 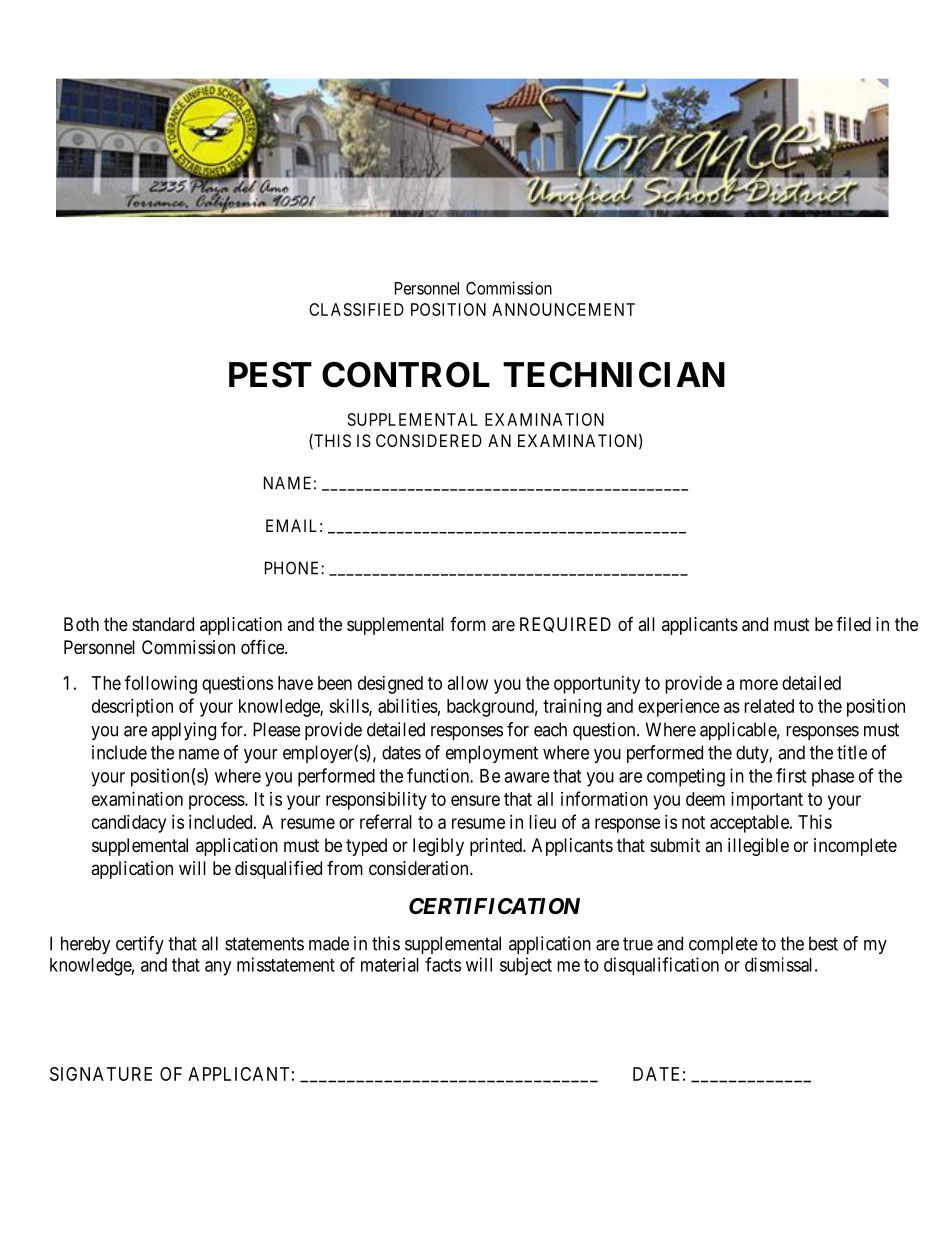 I want to click on more, so click(x=759, y=684).
